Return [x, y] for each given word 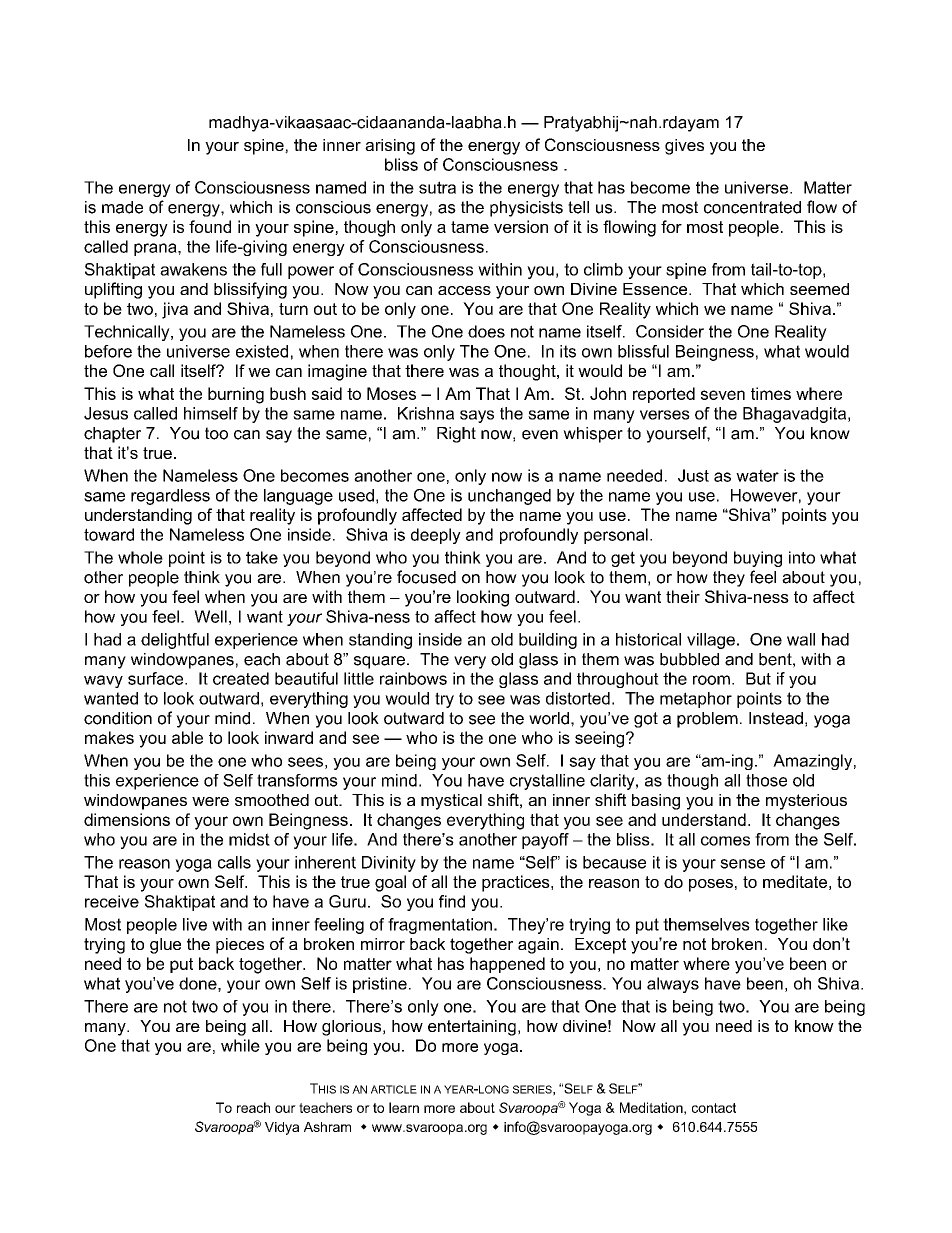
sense [742, 864]
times [771, 393]
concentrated [752, 207]
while [240, 1045]
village [711, 641]
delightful [175, 641]
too [216, 433]
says [477, 416]
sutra [437, 187]
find [452, 901]
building [548, 641]
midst [249, 839]
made [122, 207]
